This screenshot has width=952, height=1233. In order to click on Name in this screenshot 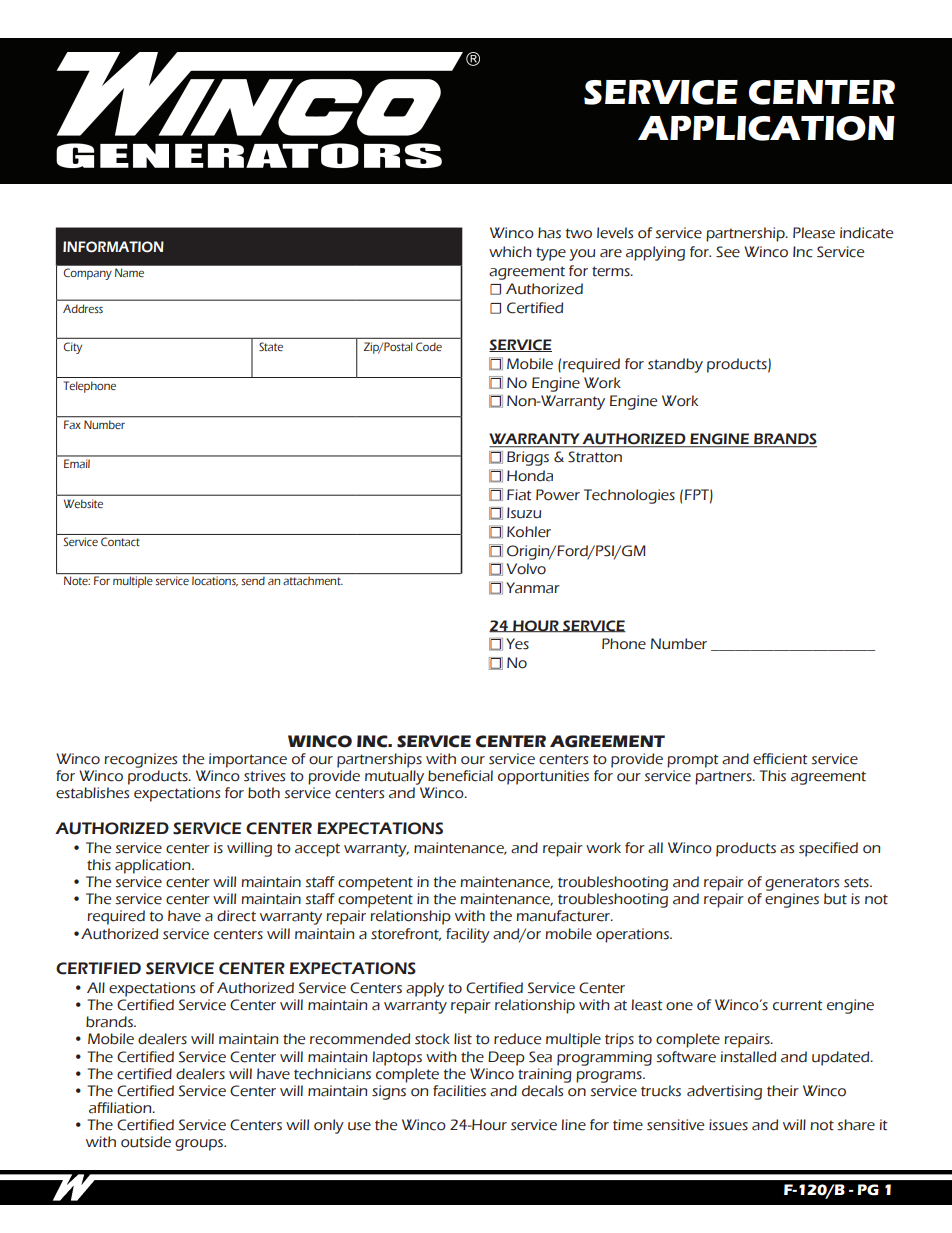, I will do `click(129, 272)`.
